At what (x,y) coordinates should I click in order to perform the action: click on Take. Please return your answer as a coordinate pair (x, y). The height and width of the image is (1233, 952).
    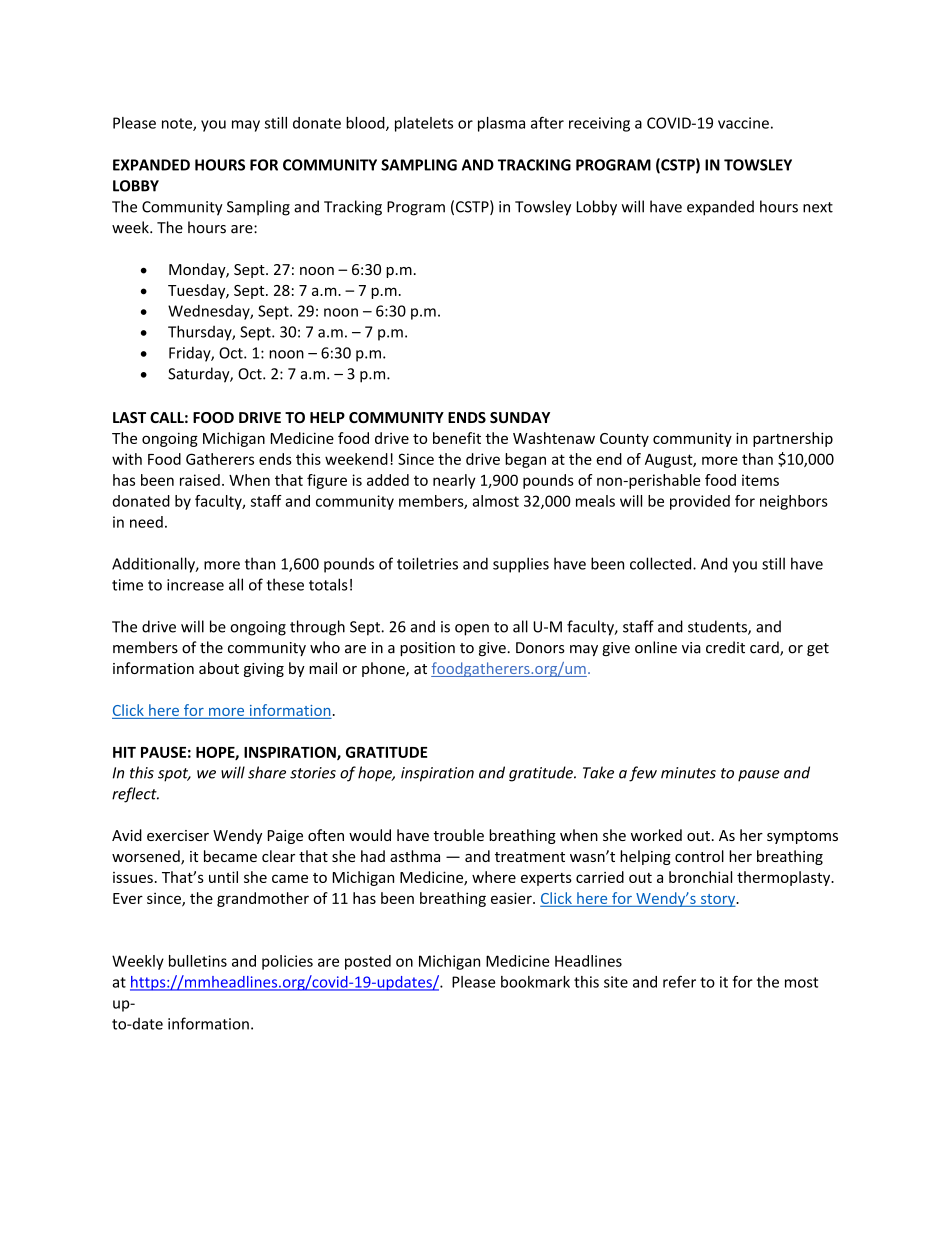
    Looking at the image, I should click on (598, 772).
